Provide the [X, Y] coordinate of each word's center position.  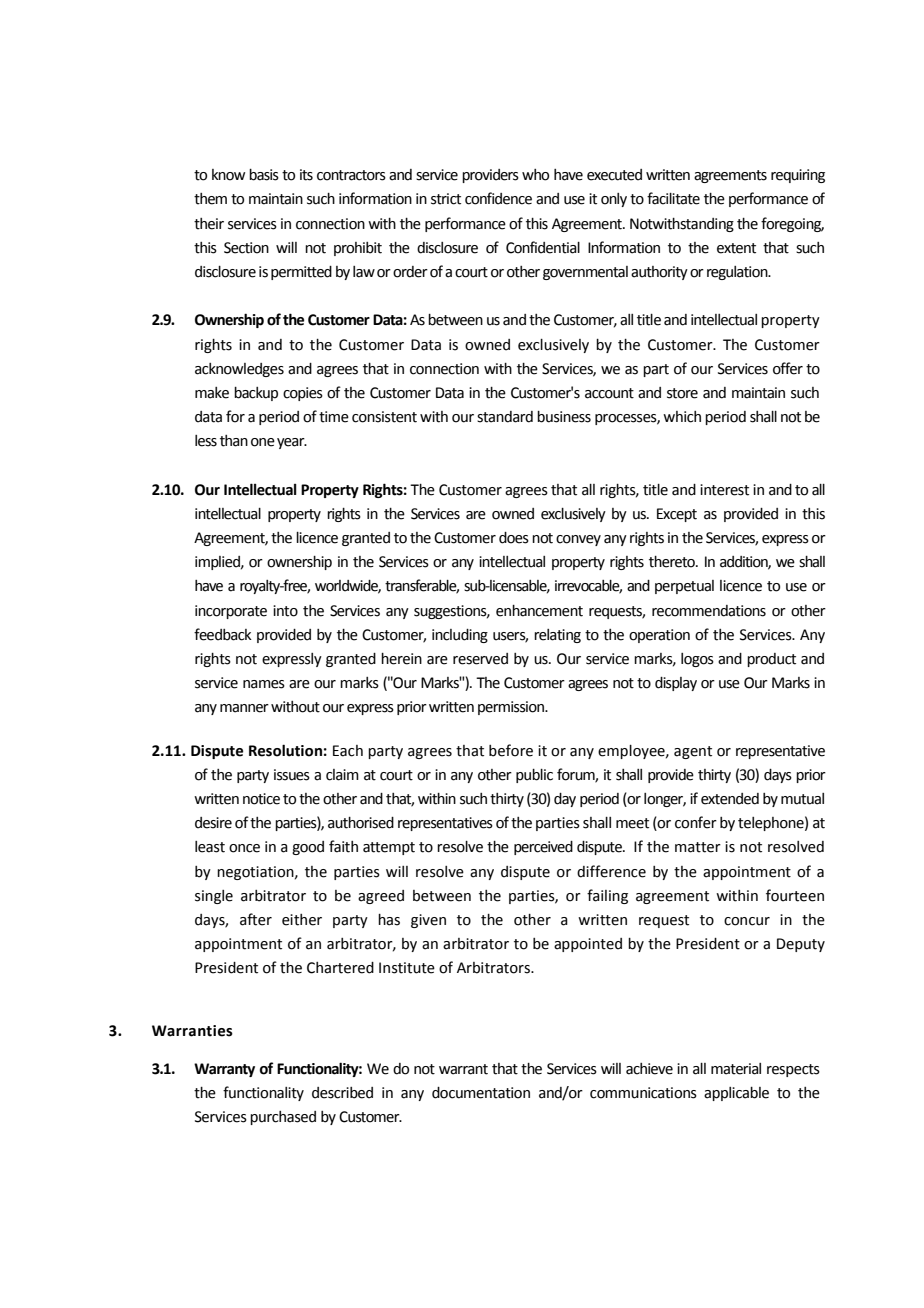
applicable [736, 1094]
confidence [498, 198]
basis [264, 175]
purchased [283, 1118]
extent [736, 248]
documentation [481, 1093]
